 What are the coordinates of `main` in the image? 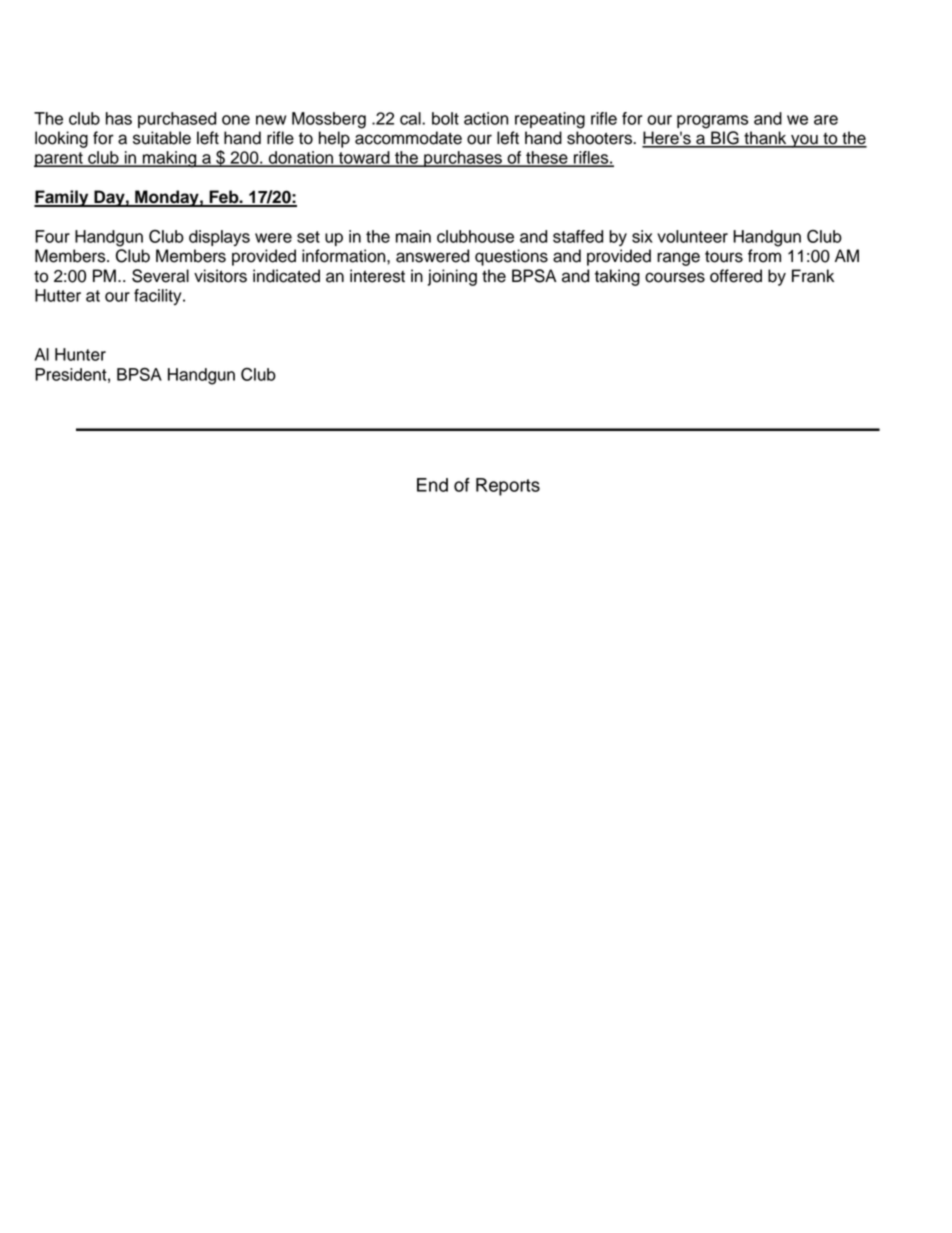 It's located at (413, 236).
